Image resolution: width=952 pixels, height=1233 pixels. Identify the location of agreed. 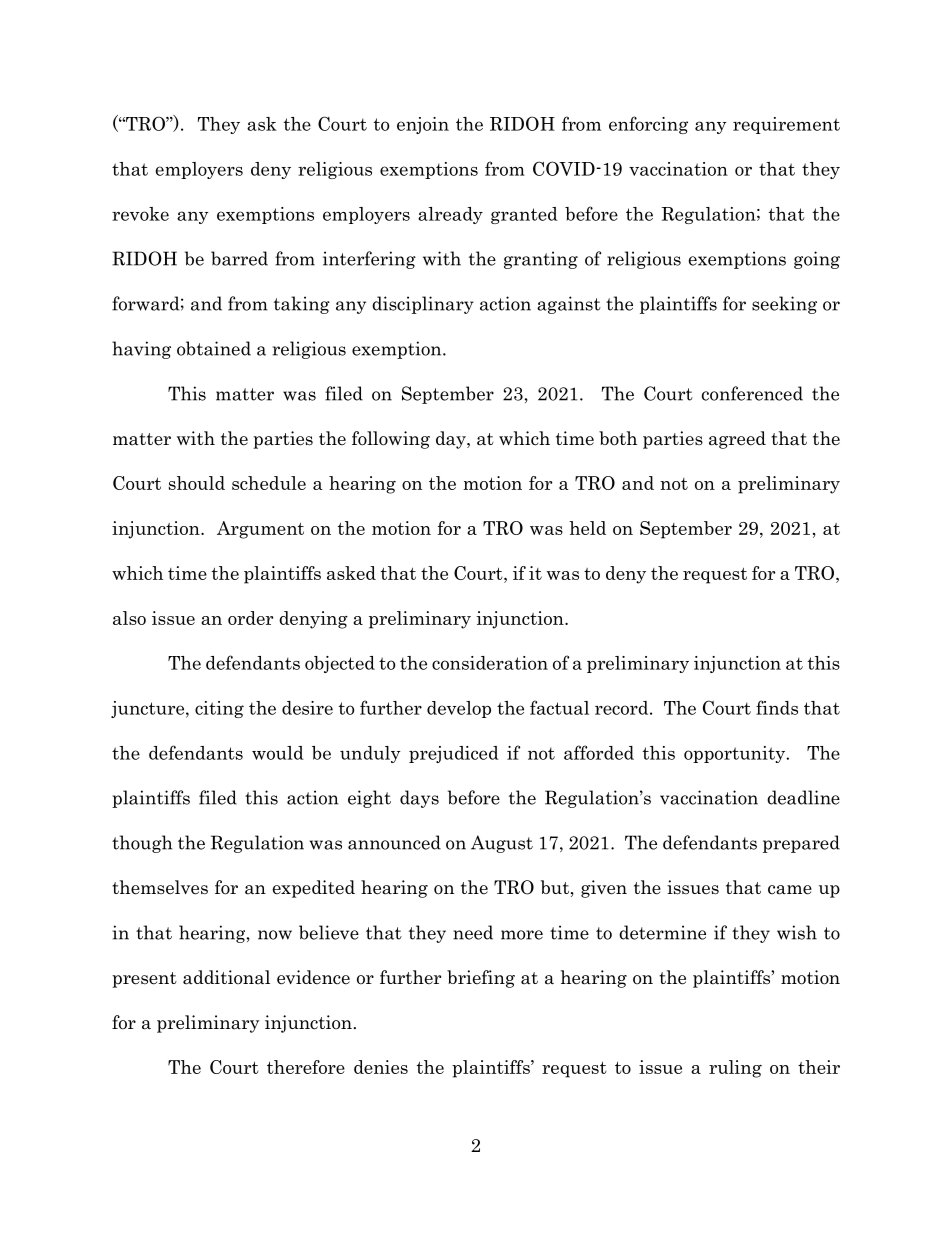
(737, 440).
